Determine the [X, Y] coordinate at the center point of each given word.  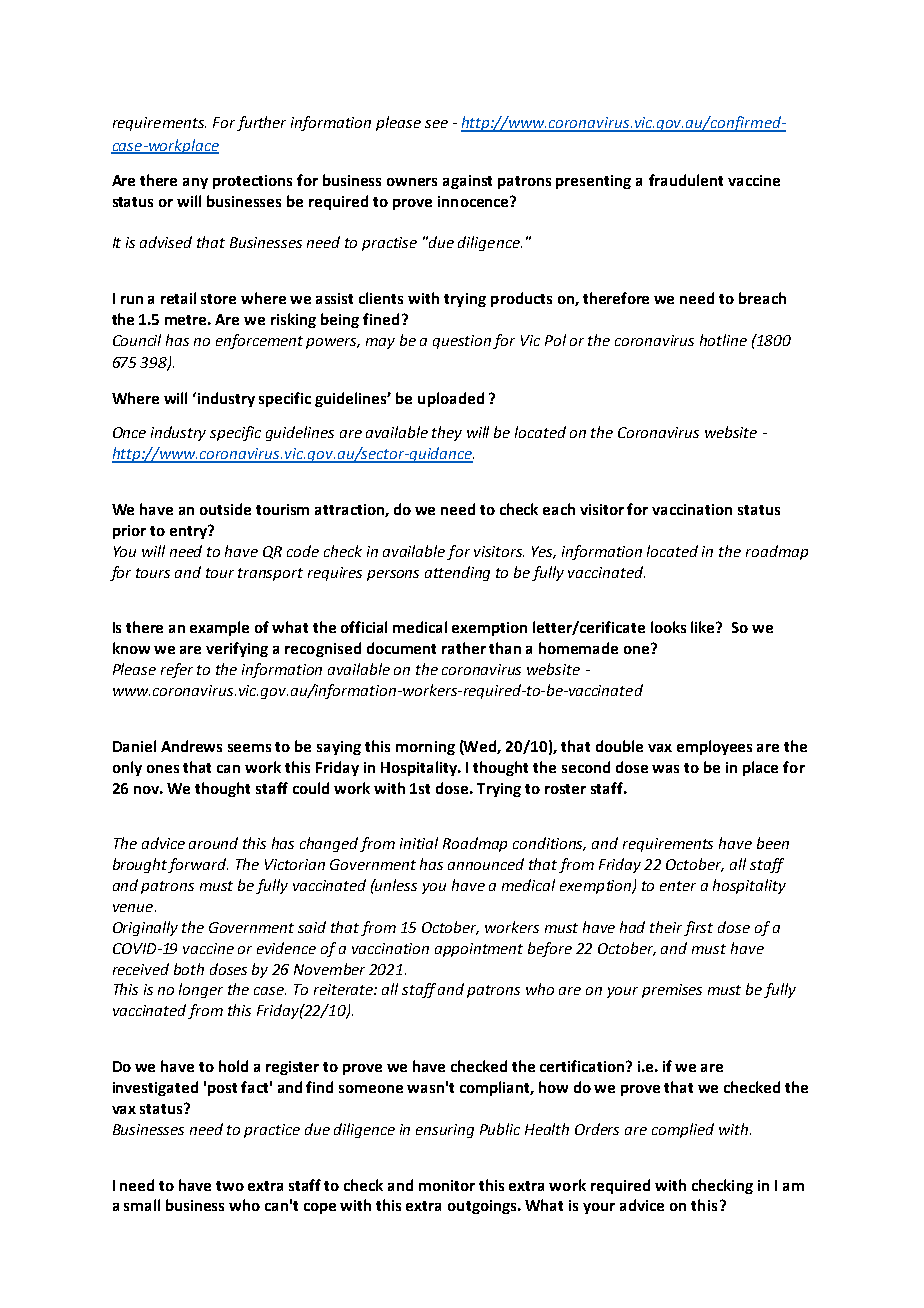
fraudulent [686, 180]
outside [225, 509]
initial [419, 843]
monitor [447, 1185]
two [230, 1186]
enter [678, 886]
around [213, 843]
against [467, 182]
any [195, 183]
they [447, 433]
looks [668, 627]
